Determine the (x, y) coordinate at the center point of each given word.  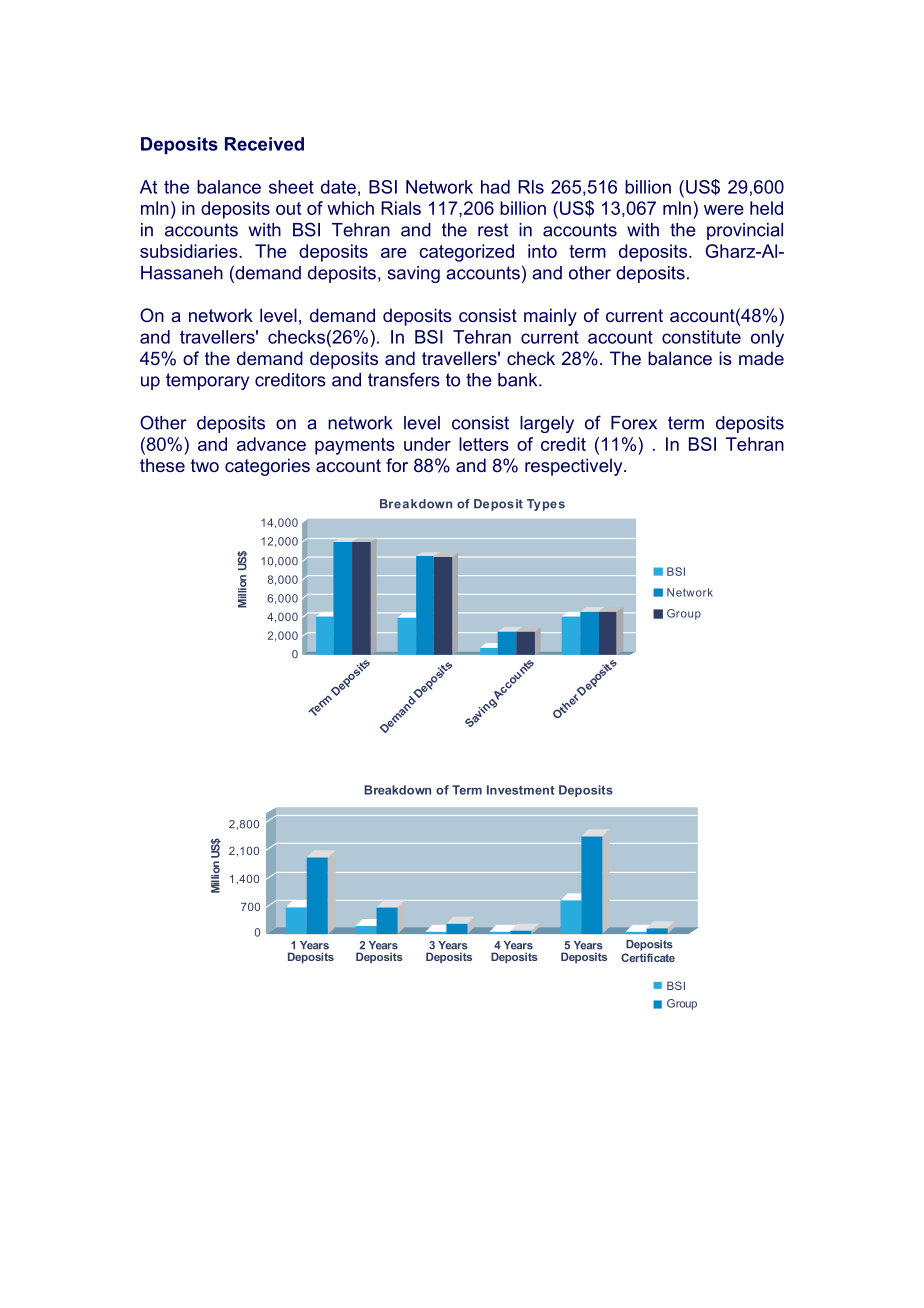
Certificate (648, 957)
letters (484, 444)
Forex (634, 423)
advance (271, 444)
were (724, 210)
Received (264, 144)
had (495, 187)
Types (546, 505)
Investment (520, 790)
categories (267, 467)
